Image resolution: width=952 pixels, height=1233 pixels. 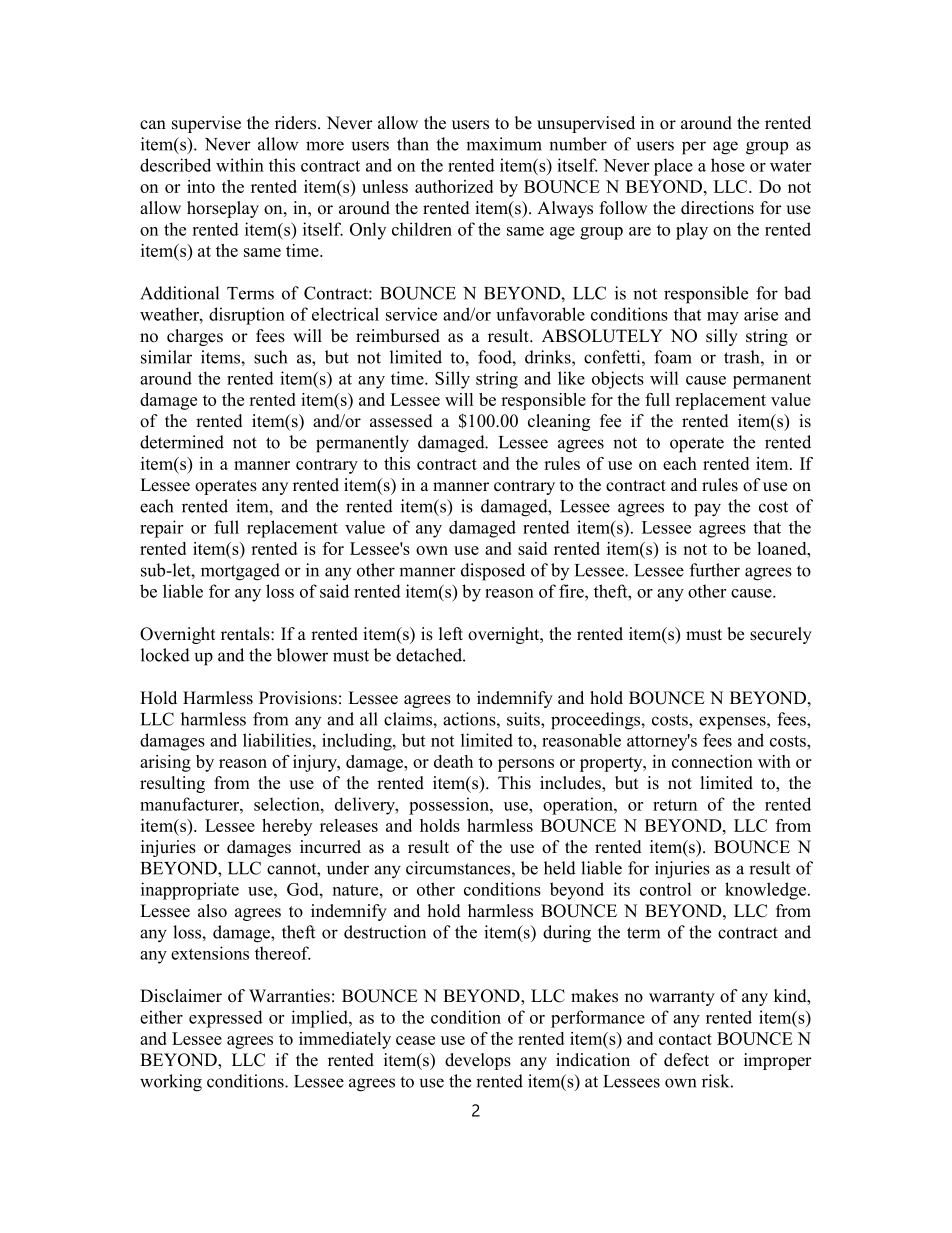 I want to click on hose, so click(x=728, y=165).
